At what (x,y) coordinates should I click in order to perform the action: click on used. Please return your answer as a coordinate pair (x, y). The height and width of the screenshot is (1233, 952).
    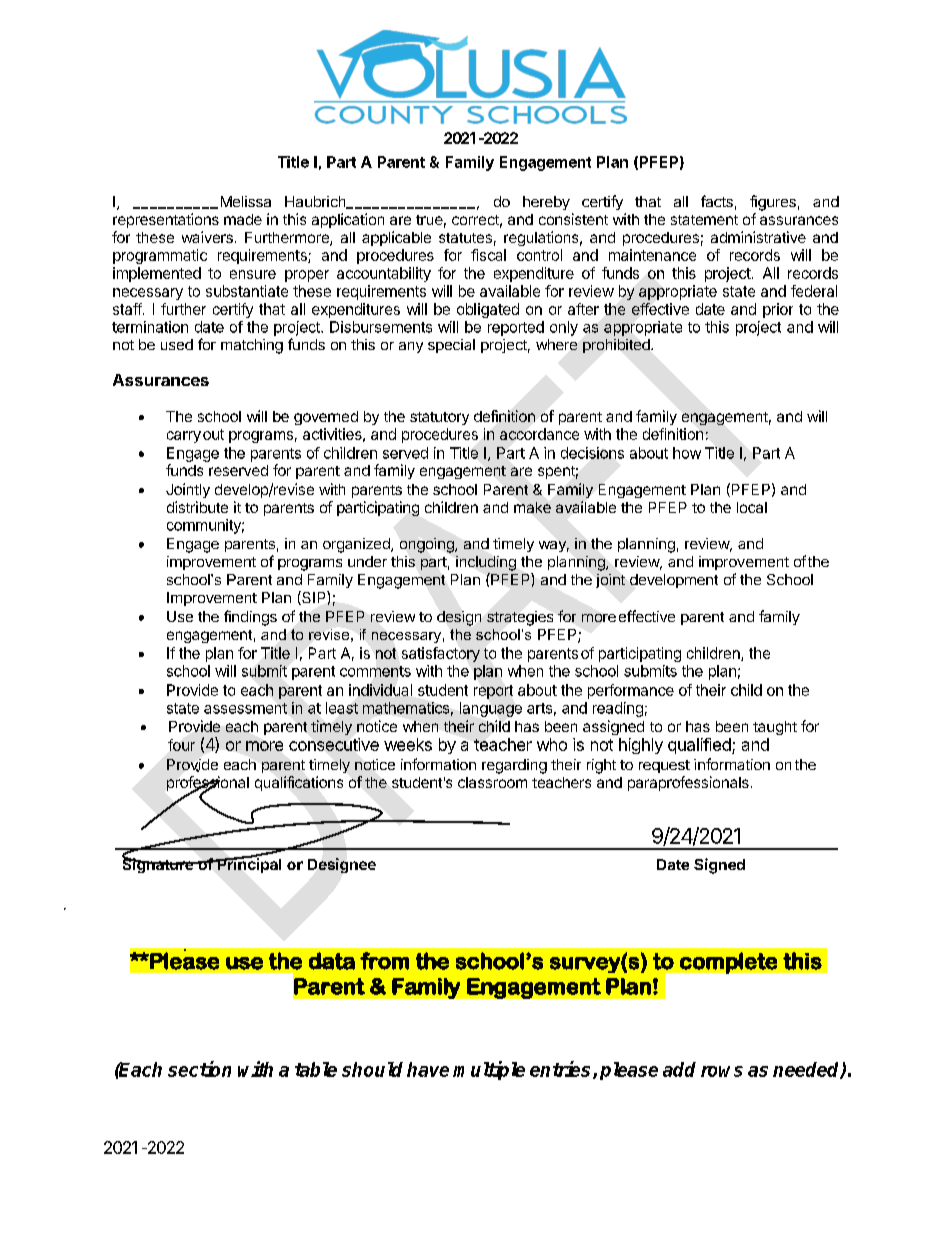
    Looking at the image, I should click on (177, 344).
